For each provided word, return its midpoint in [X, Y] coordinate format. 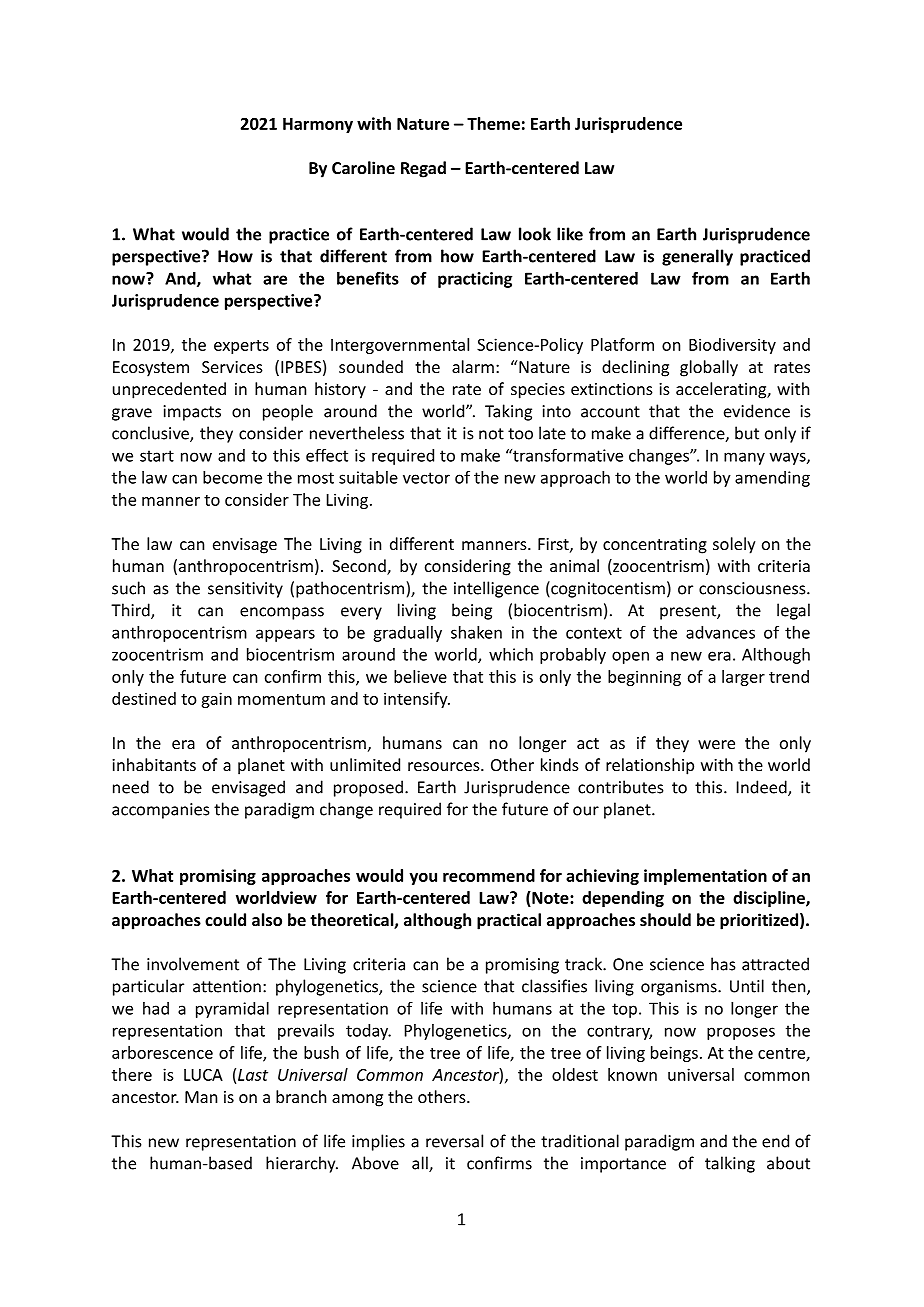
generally [697, 257]
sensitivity [245, 590]
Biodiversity [732, 346]
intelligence [496, 589]
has [723, 964]
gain [216, 700]
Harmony [318, 125]
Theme [493, 123]
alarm [473, 366]
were [716, 744]
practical [509, 921]
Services [232, 367]
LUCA [203, 1075]
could [225, 919]
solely [734, 545]
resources [445, 766]
